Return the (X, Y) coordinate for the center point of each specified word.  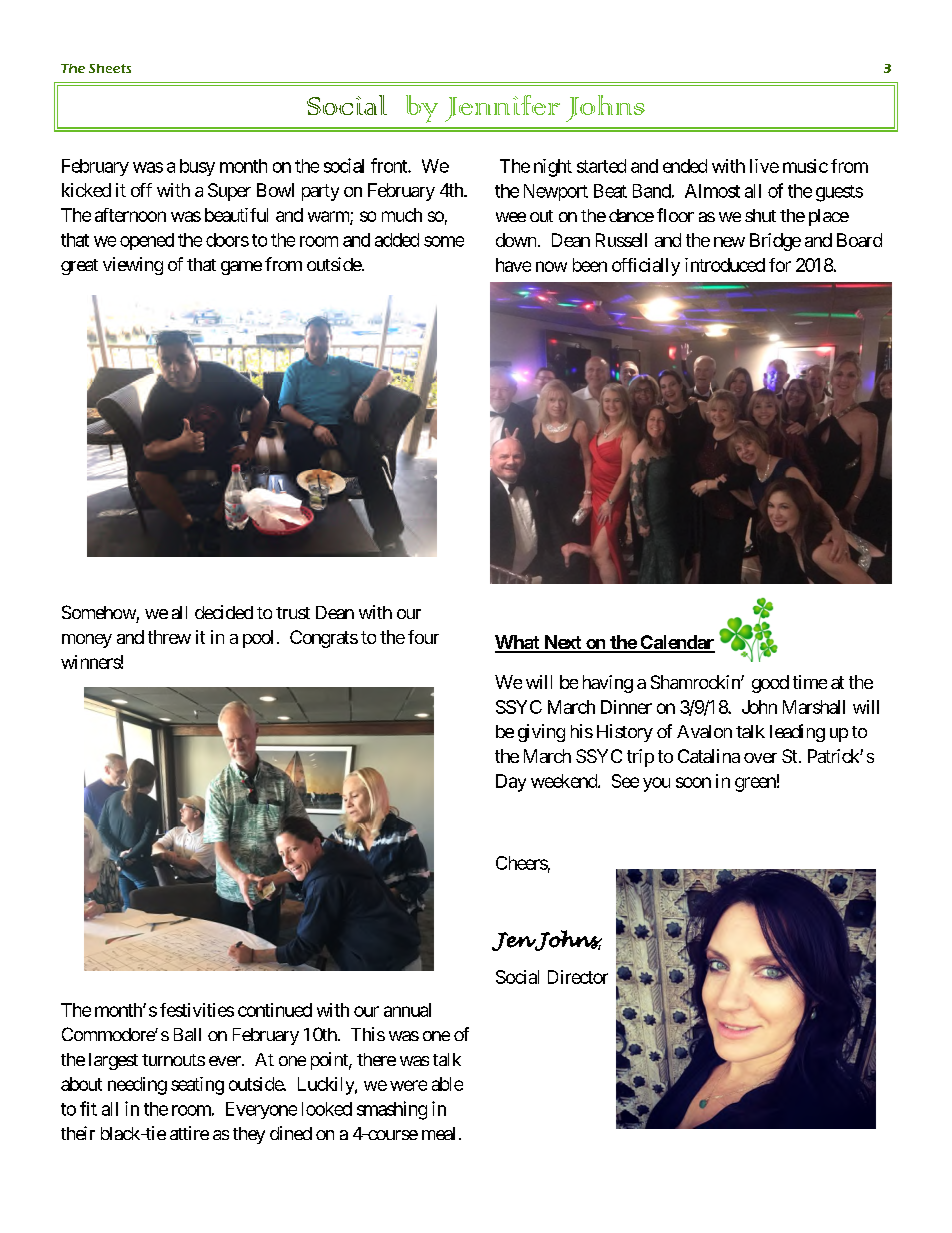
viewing (133, 266)
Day (511, 783)
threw (169, 637)
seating (197, 1086)
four (423, 637)
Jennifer (502, 108)
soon (693, 782)
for (780, 265)
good (770, 684)
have (513, 265)
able (447, 1084)
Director (578, 977)
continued (275, 1010)
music (805, 166)
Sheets (110, 68)
